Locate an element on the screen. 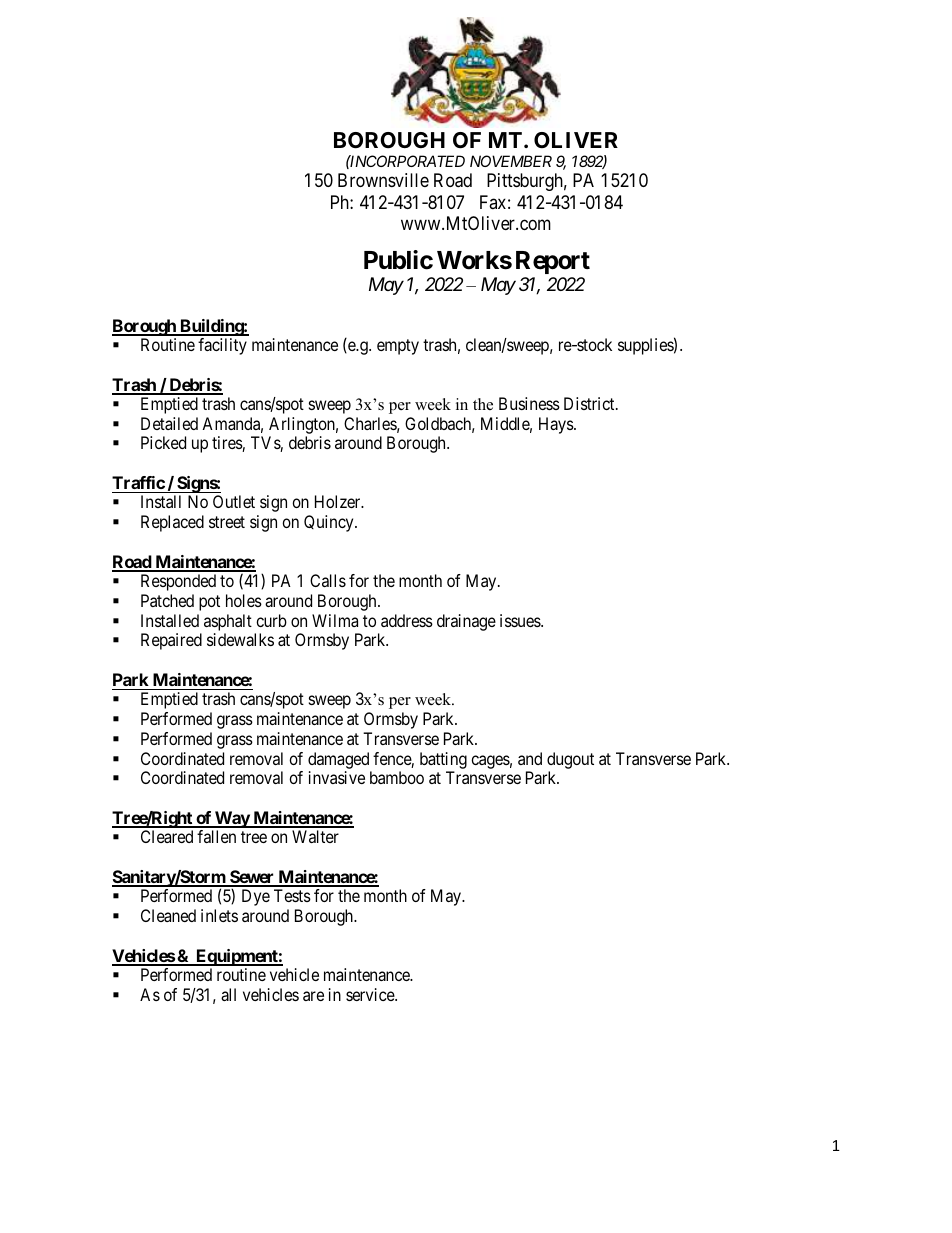  Hays is located at coordinates (557, 425).
